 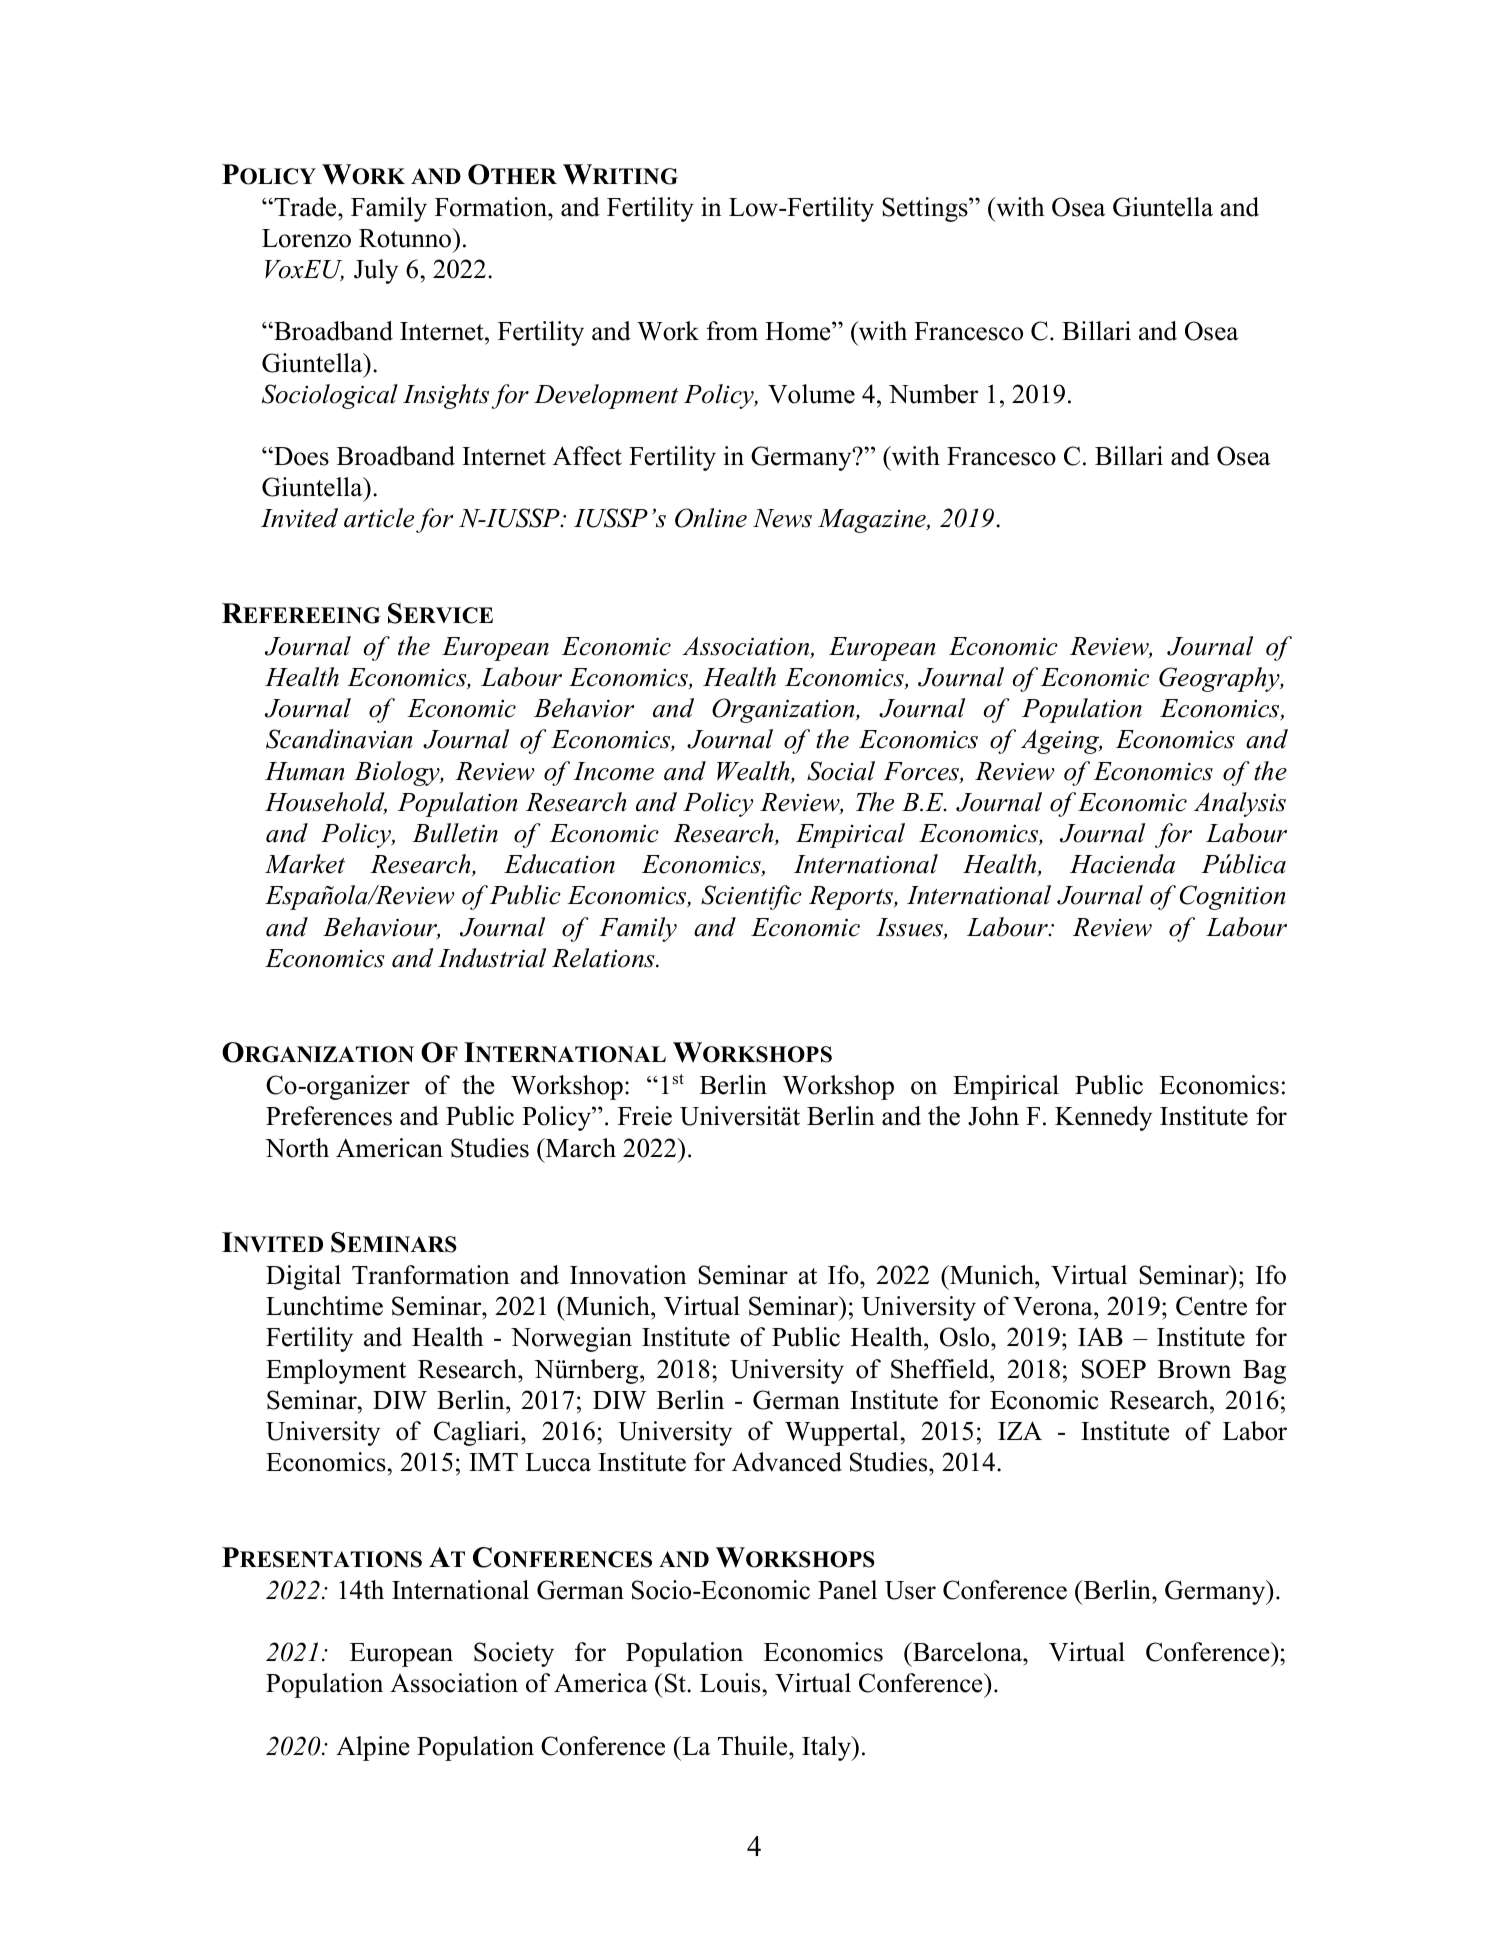 What do you see at coordinates (1061, 741) in the screenshot?
I see `Ageing` at bounding box center [1061, 741].
